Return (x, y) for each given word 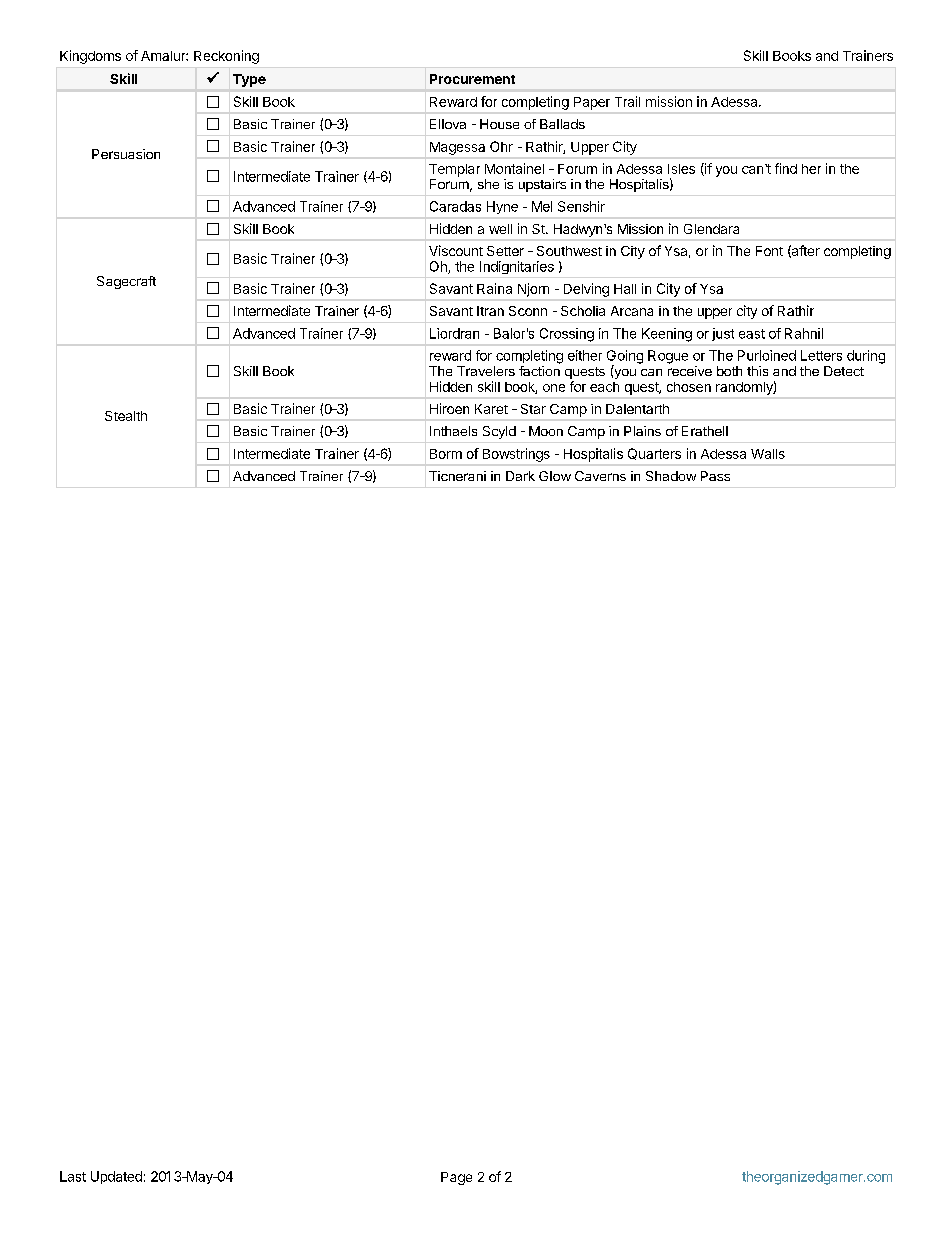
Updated (116, 1177)
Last (73, 1176)
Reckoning (226, 57)
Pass (715, 476)
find (786, 168)
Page (456, 1178)
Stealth (126, 416)
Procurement (472, 79)
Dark (520, 476)
